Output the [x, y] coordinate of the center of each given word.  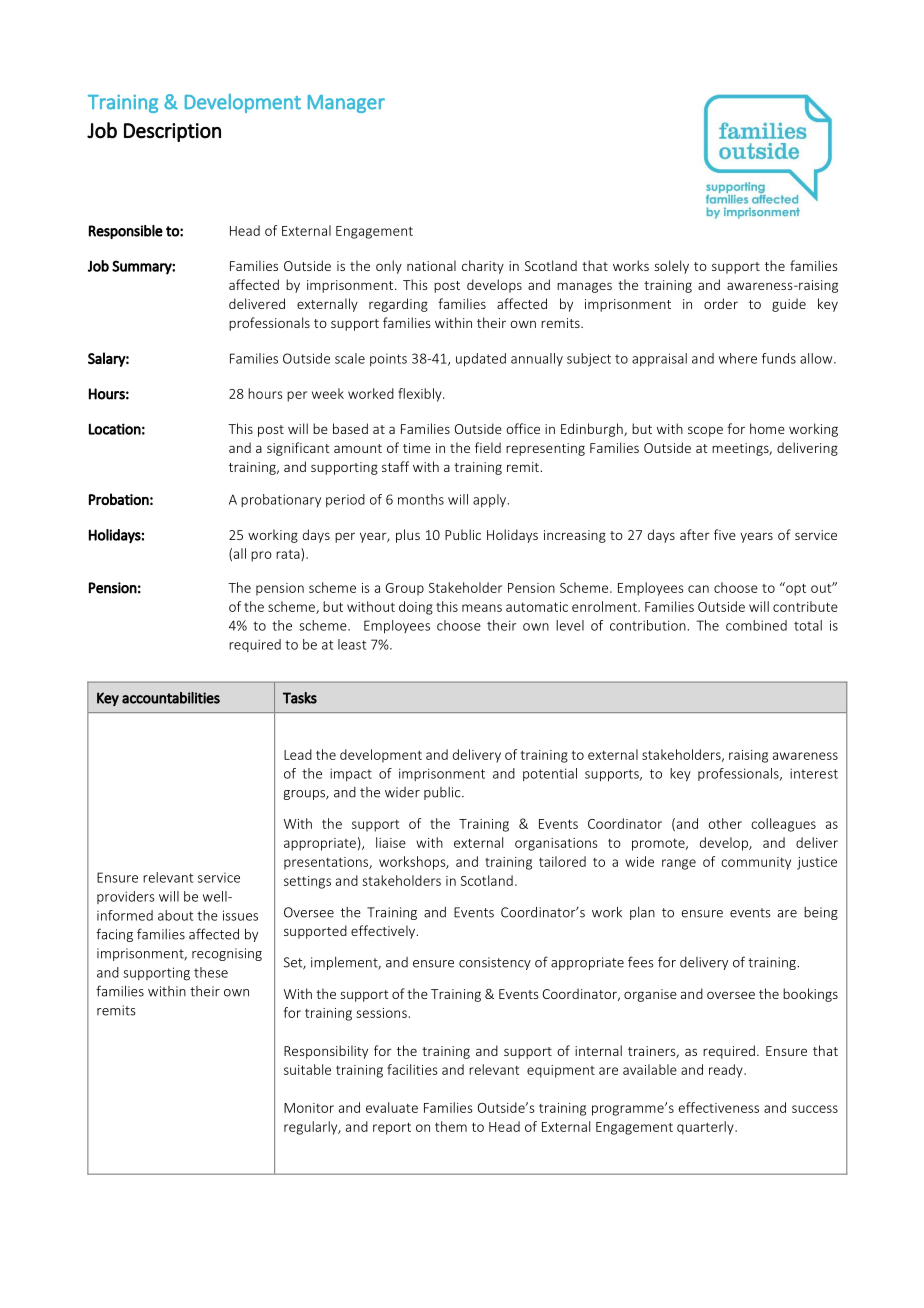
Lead [298, 754]
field [488, 447]
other [725, 823]
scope [705, 431]
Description [172, 132]
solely [671, 267]
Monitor [309, 1108]
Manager [346, 104]
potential [550, 774]
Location [115, 429]
